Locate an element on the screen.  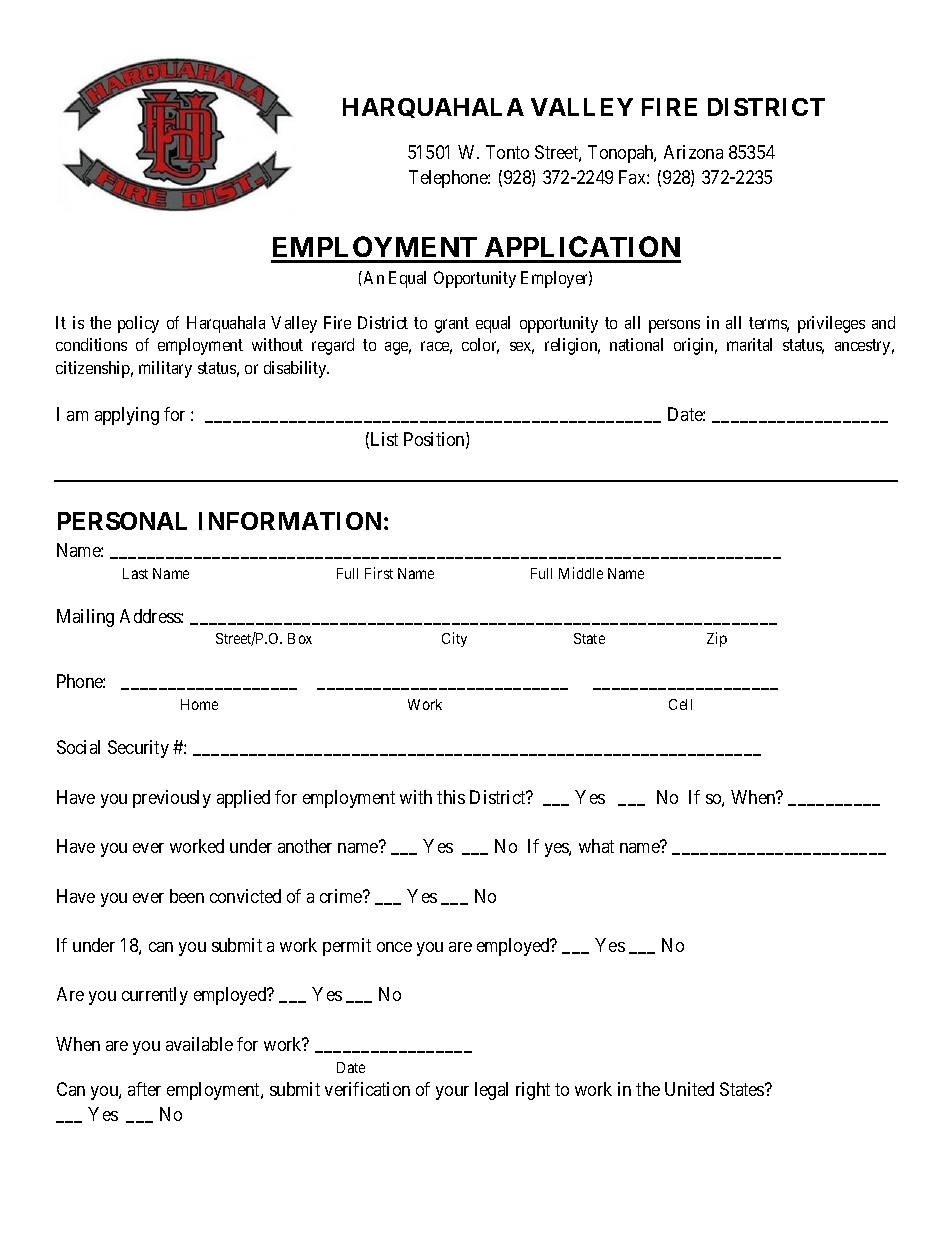
Middle is located at coordinates (581, 573).
